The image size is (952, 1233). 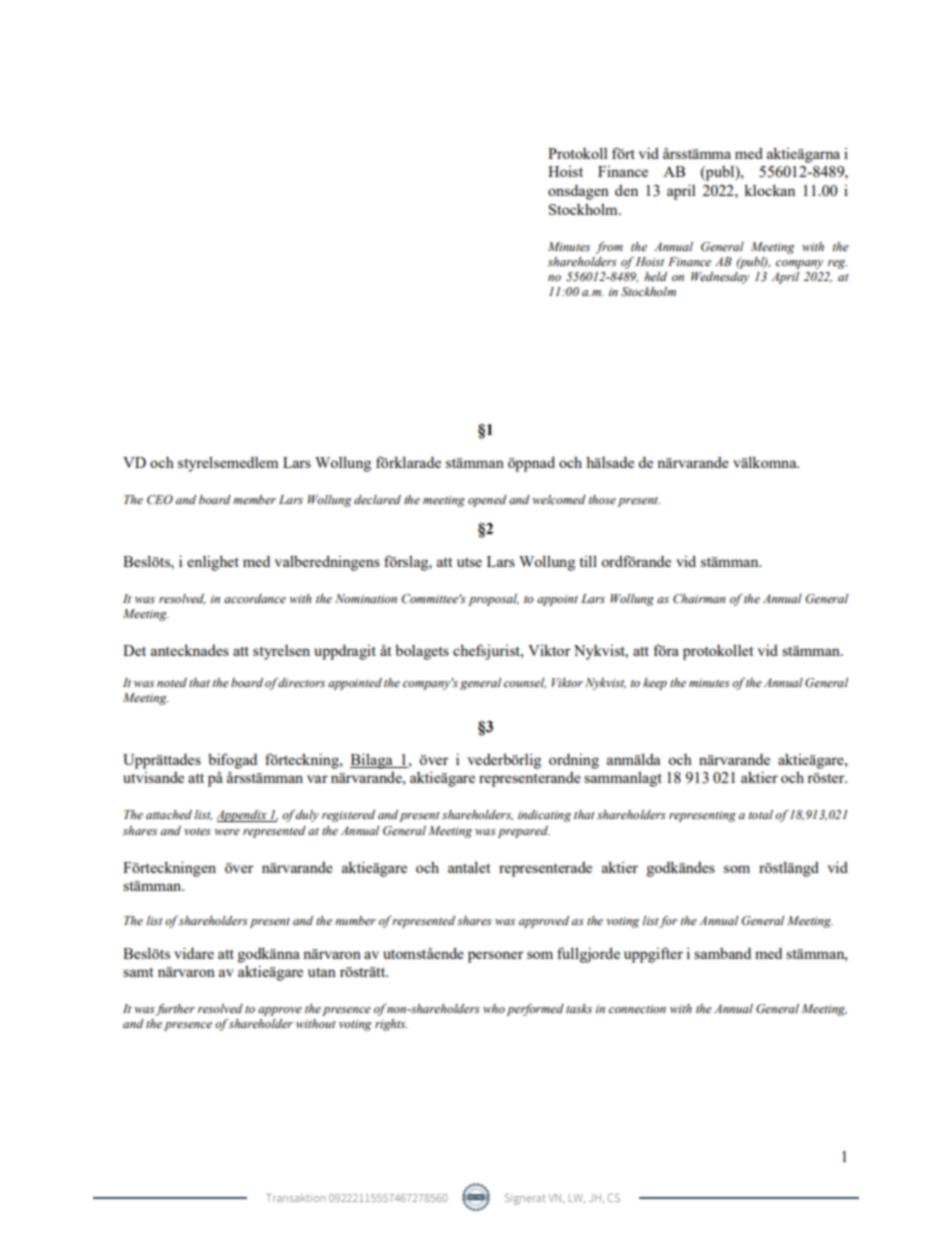 What do you see at coordinates (523, 832) in the document?
I see `prepared` at bounding box center [523, 832].
